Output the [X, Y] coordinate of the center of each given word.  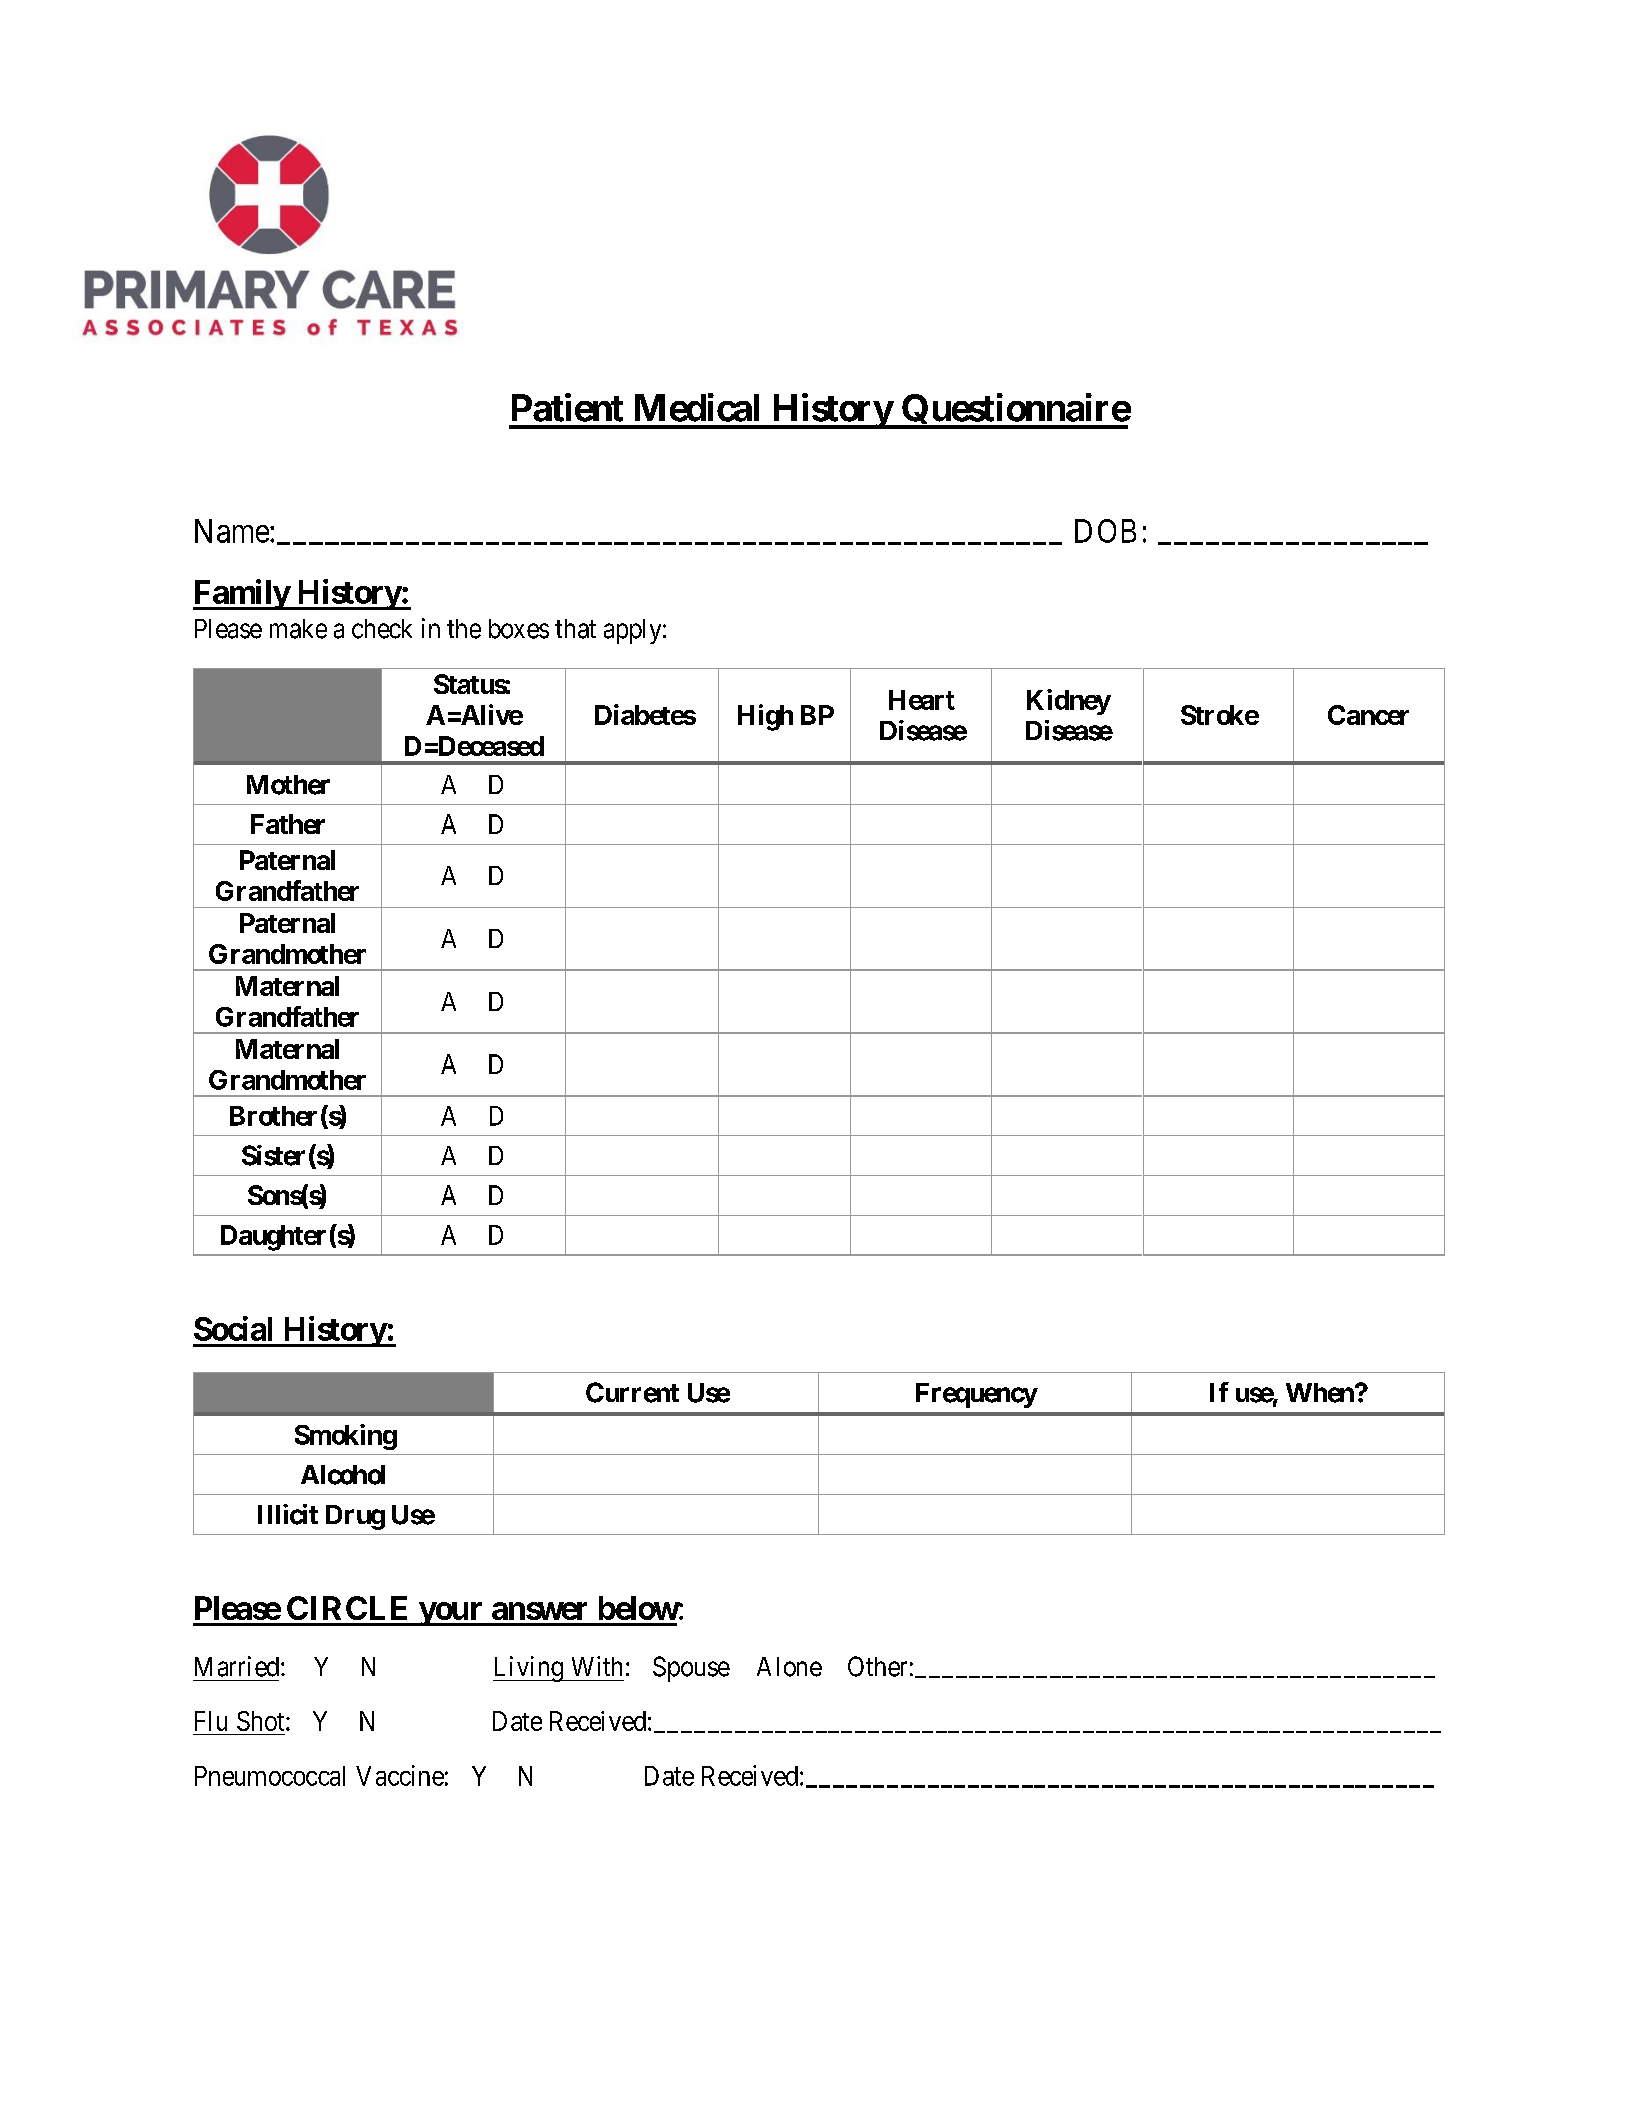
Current [632, 1392]
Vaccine [400, 1775]
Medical [697, 407]
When [1321, 1393]
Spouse [691, 1669]
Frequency [977, 1395]
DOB [1105, 531]
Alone [789, 1667]
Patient [567, 407]
